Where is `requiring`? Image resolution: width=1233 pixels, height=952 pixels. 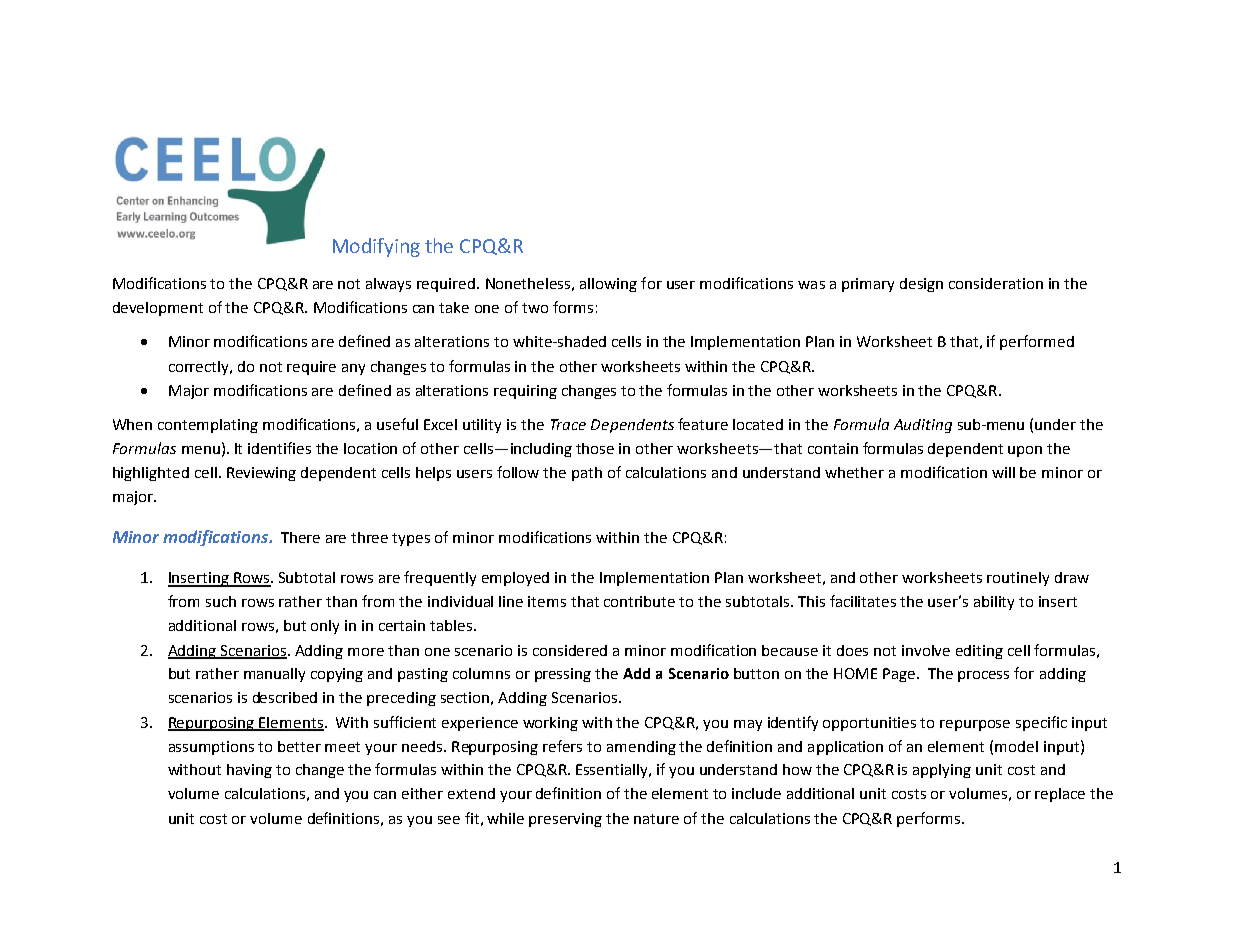
requiring is located at coordinates (525, 392).
